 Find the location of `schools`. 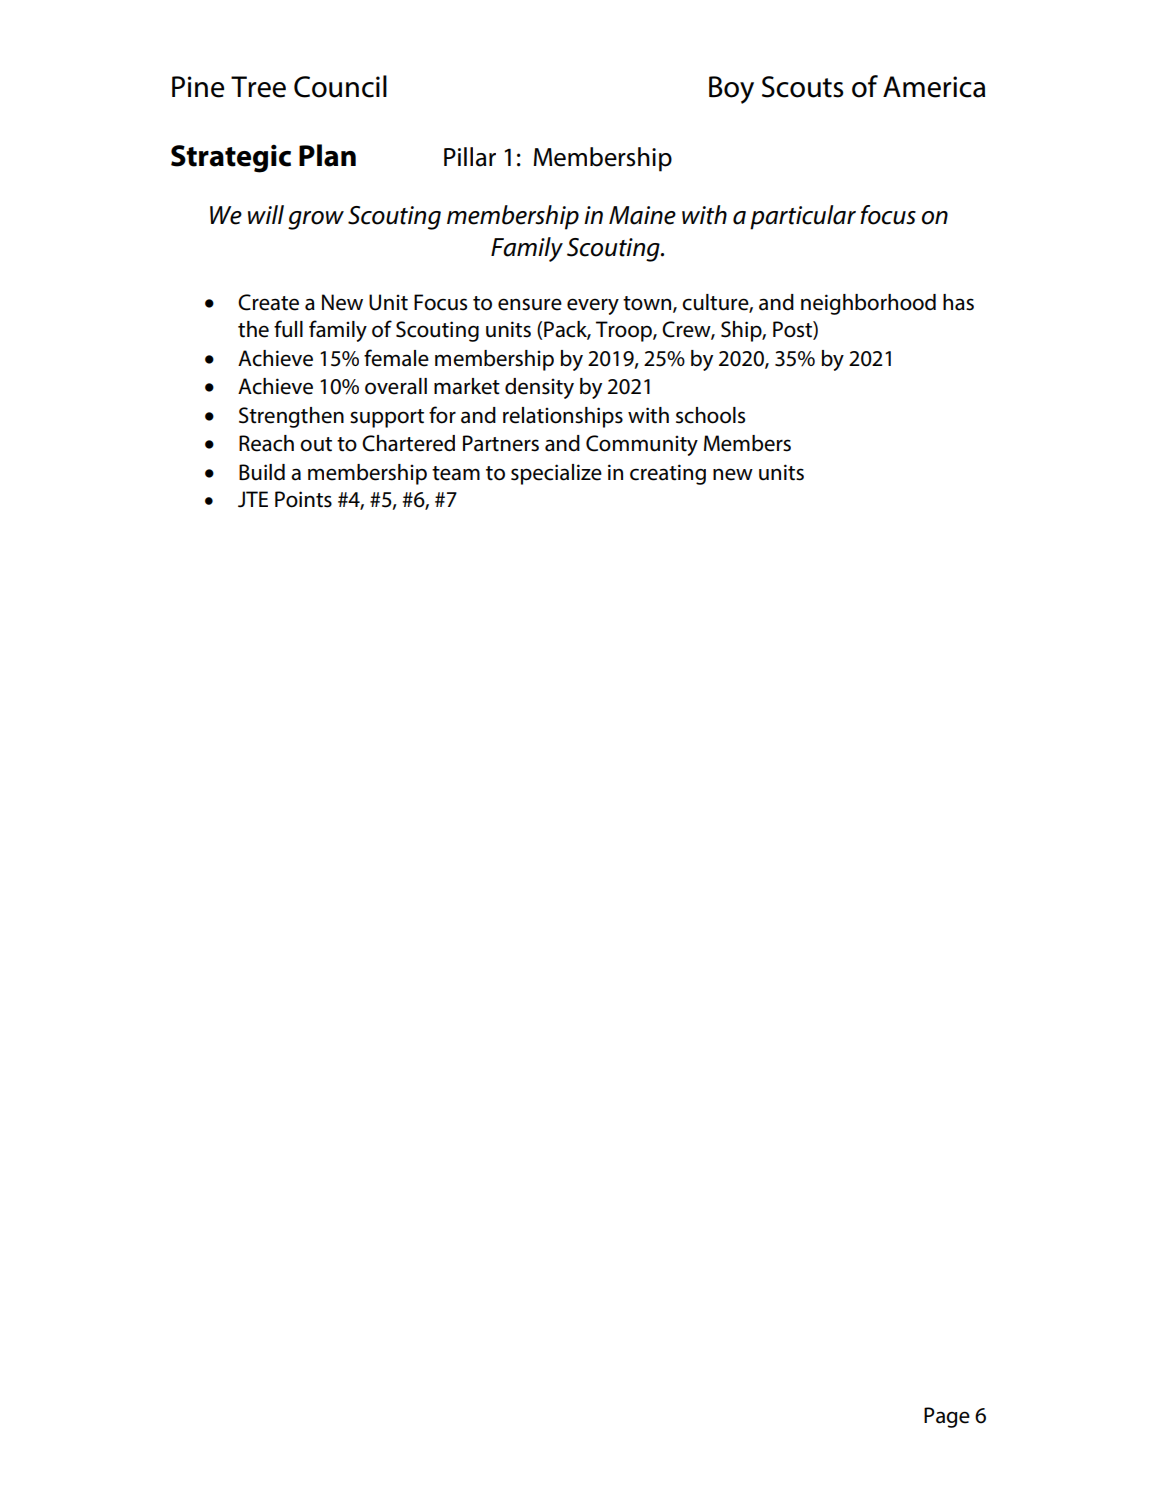

schools is located at coordinates (710, 415).
